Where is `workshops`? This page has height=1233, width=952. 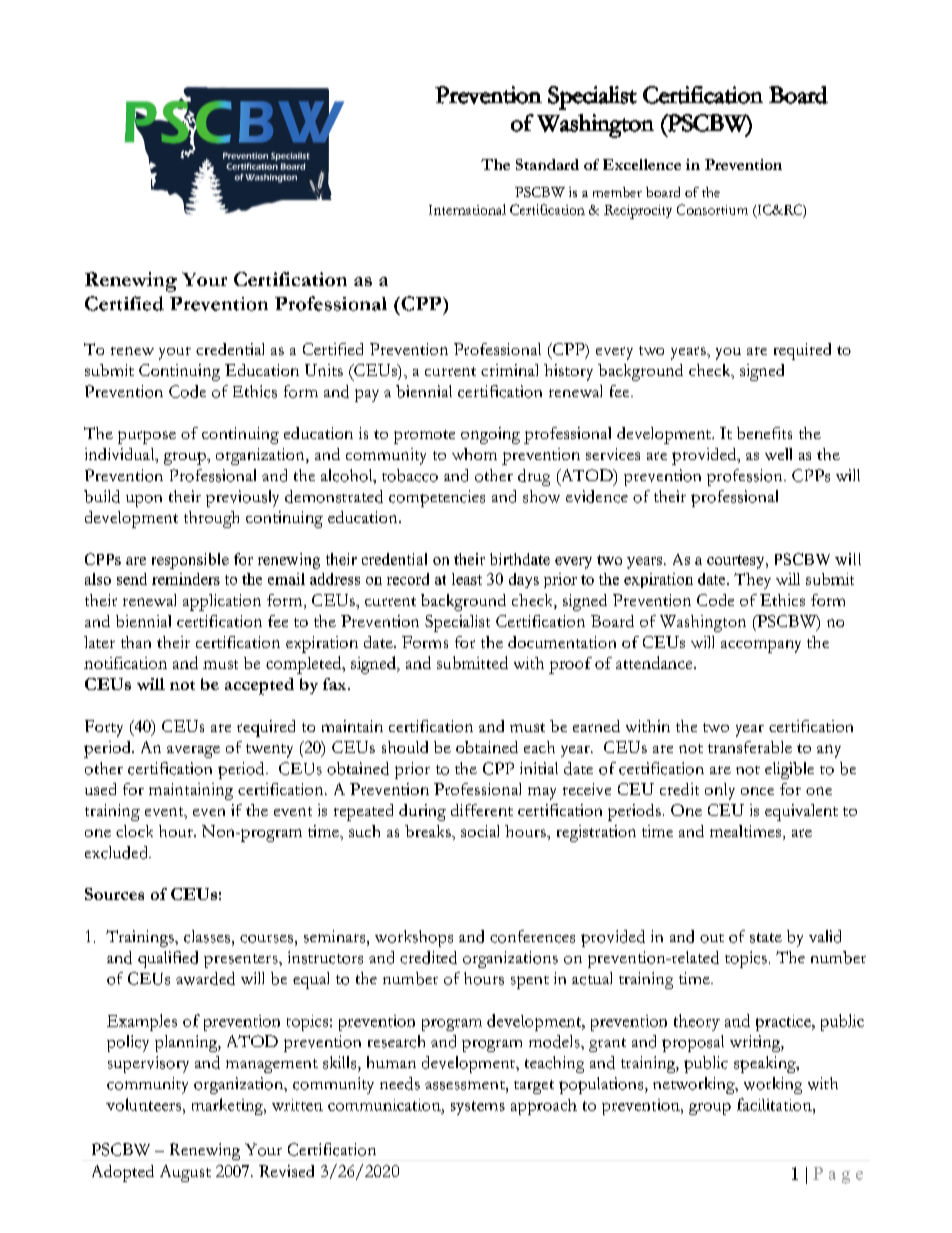 workshops is located at coordinates (414, 938).
